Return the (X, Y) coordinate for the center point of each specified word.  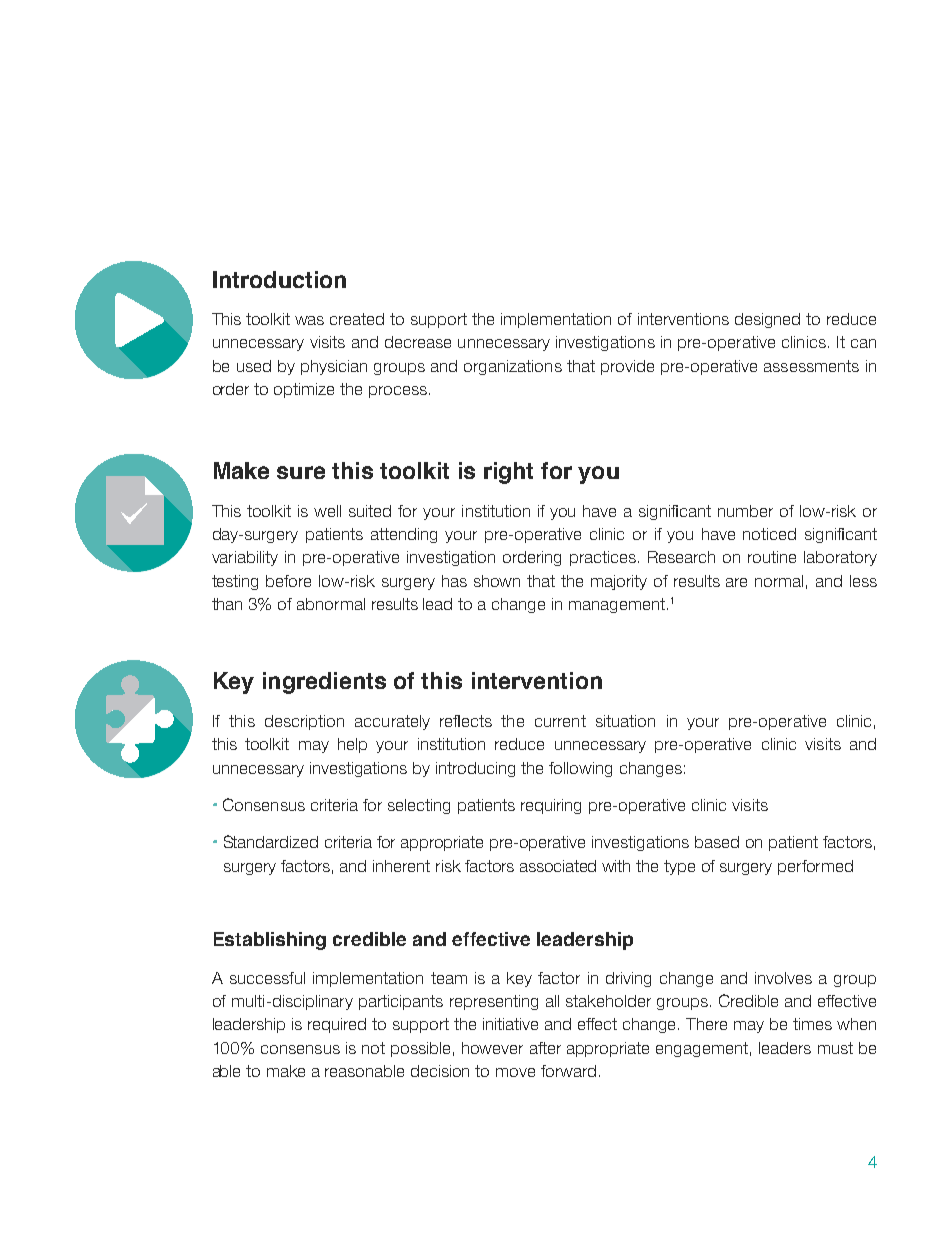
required (337, 1025)
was (309, 320)
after (545, 1048)
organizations (513, 367)
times (812, 1024)
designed (767, 320)
